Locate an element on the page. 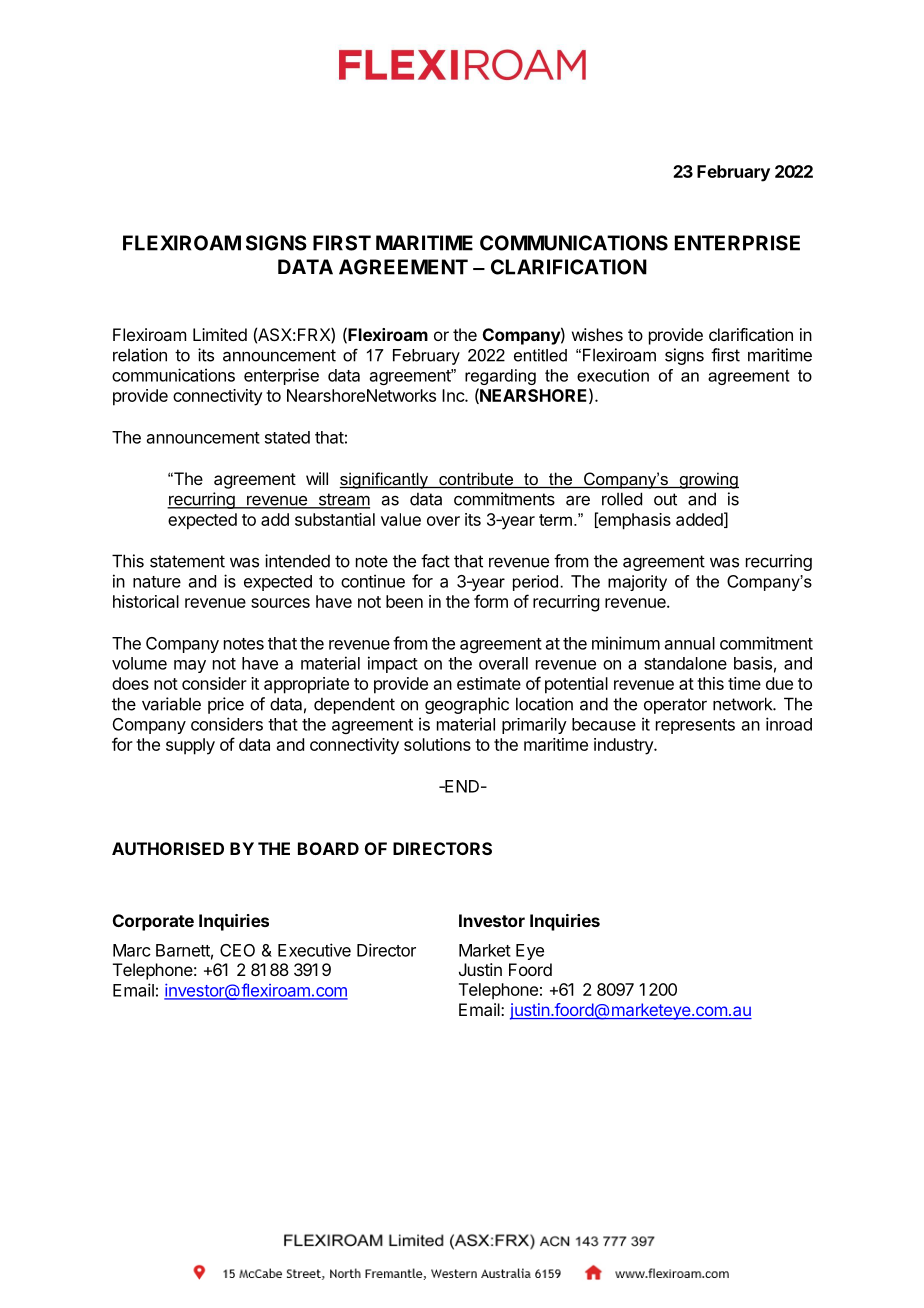 The image size is (924, 1308). Executive is located at coordinates (314, 950).
